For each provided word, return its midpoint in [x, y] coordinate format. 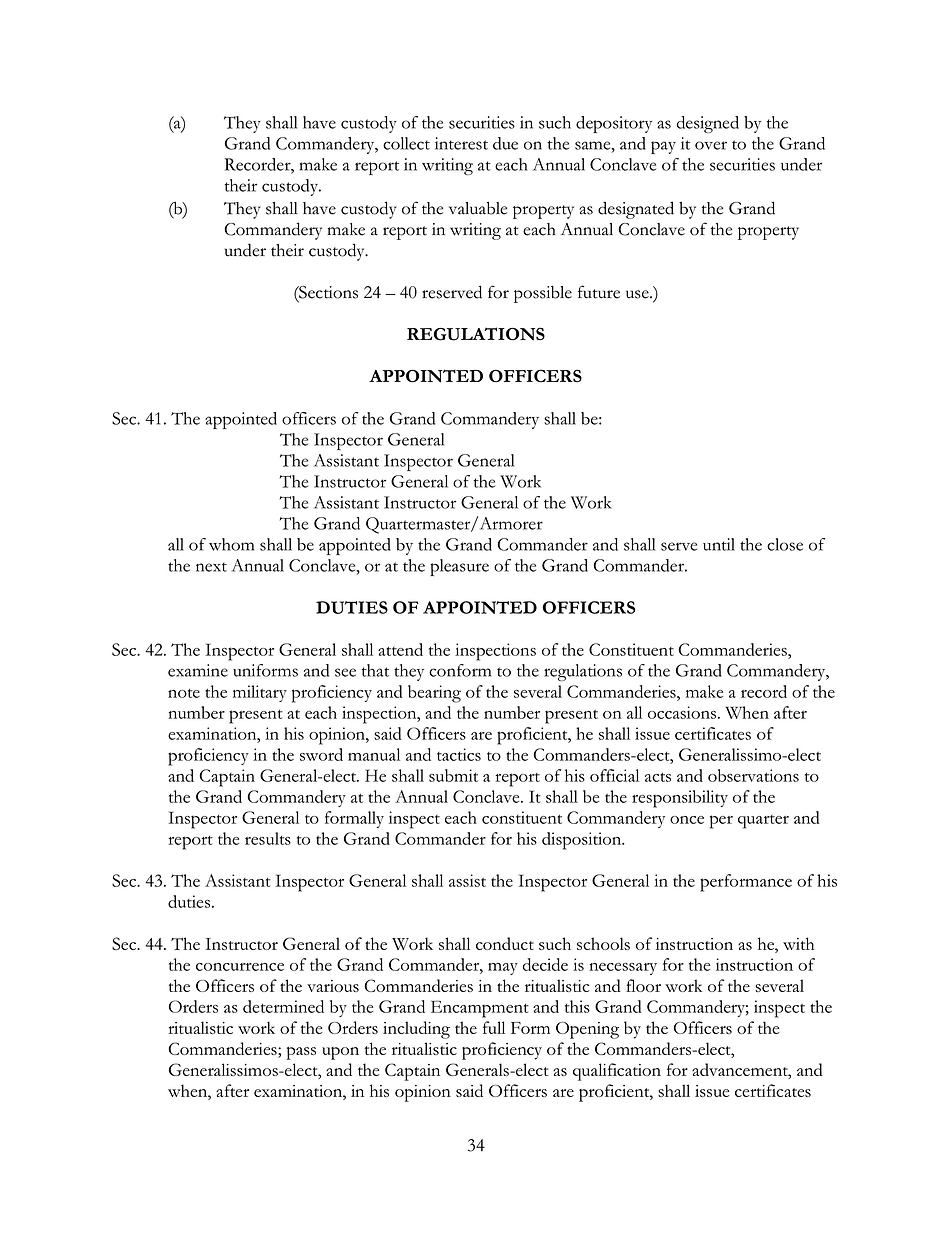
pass [301, 1053]
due [505, 143]
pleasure [459, 567]
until [719, 544]
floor [643, 985]
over [711, 145]
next [211, 567]
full [494, 1027]
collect [406, 143]
